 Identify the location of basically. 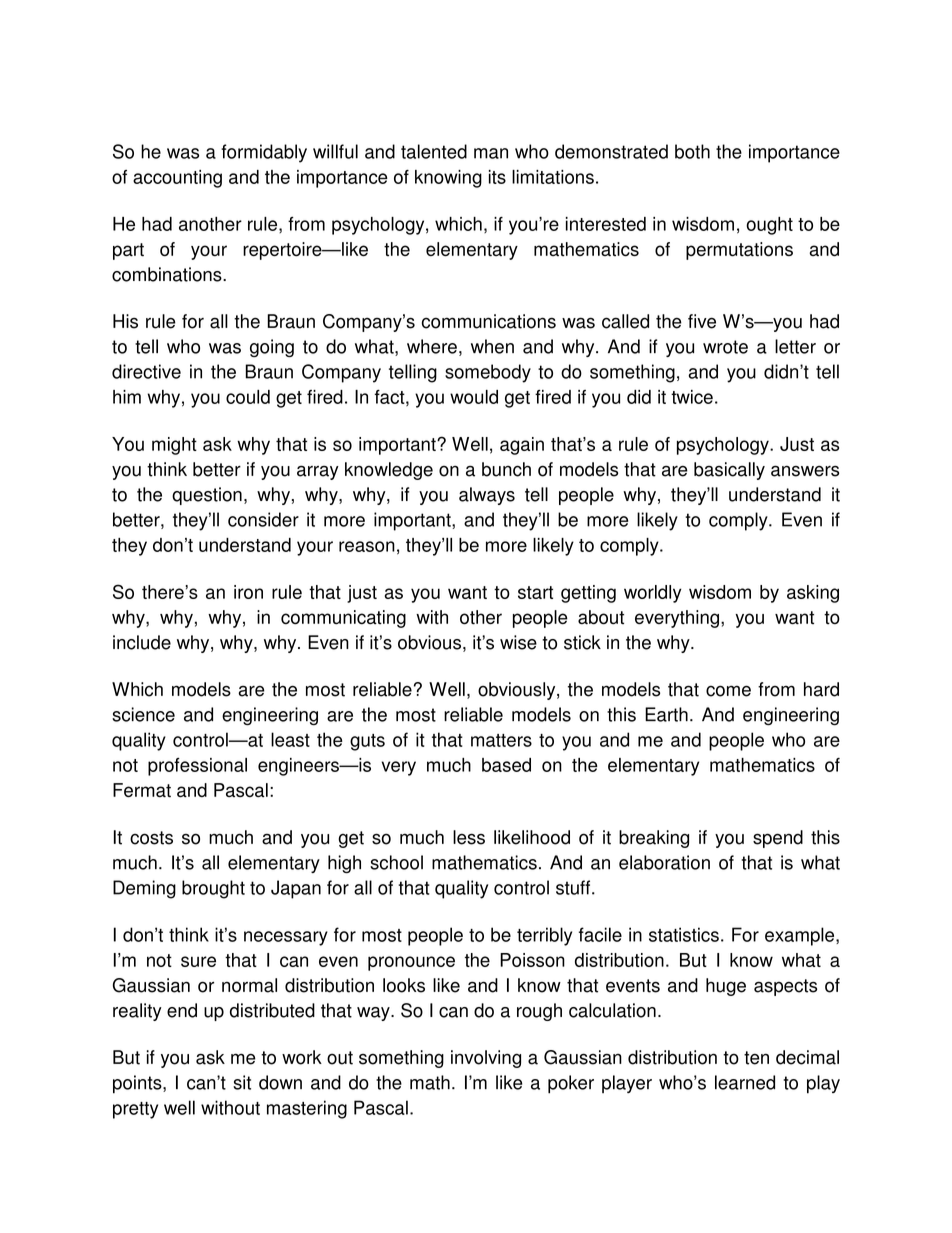
(729, 471).
